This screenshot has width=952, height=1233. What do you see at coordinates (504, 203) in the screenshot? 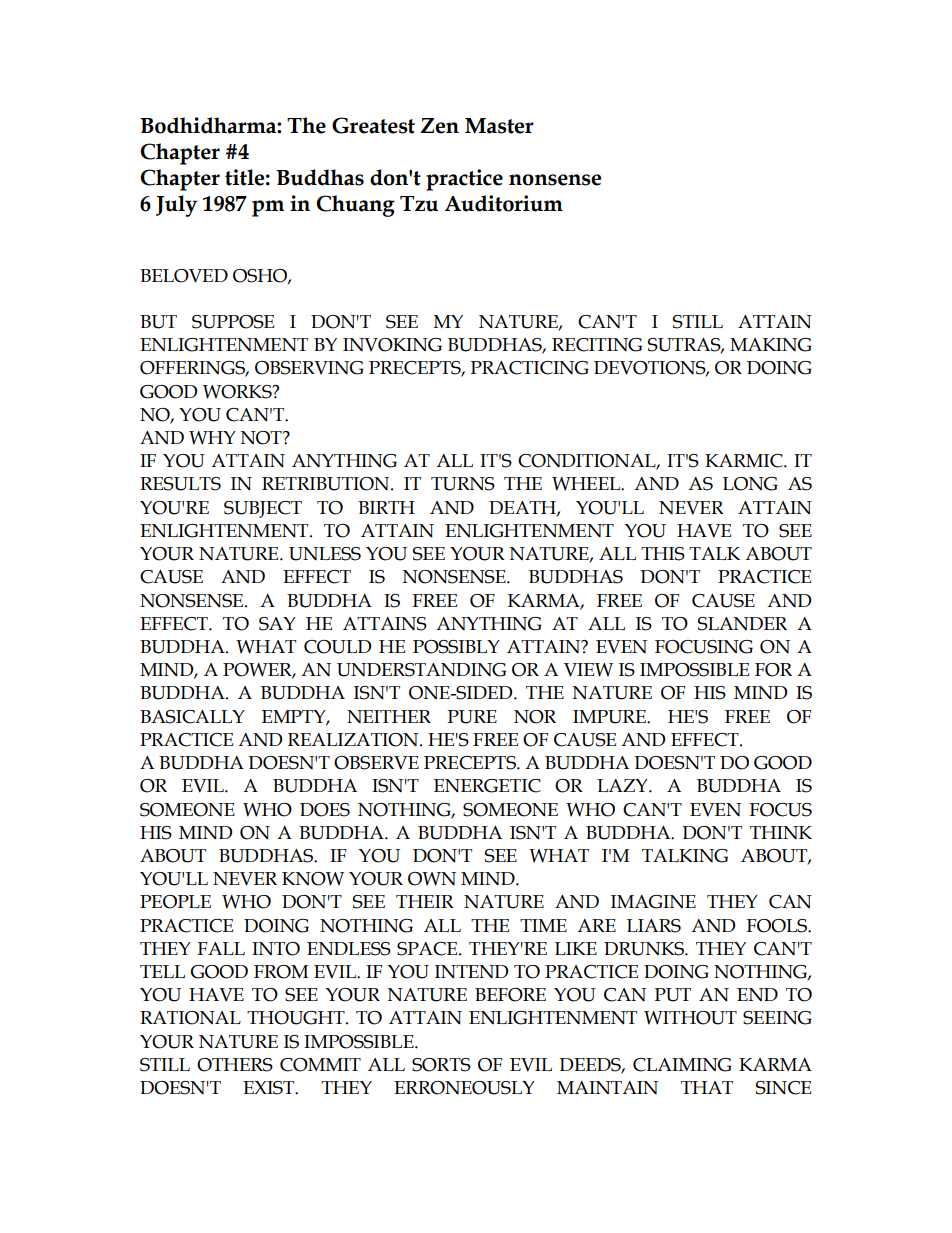
I see `Auditorium` at bounding box center [504, 203].
